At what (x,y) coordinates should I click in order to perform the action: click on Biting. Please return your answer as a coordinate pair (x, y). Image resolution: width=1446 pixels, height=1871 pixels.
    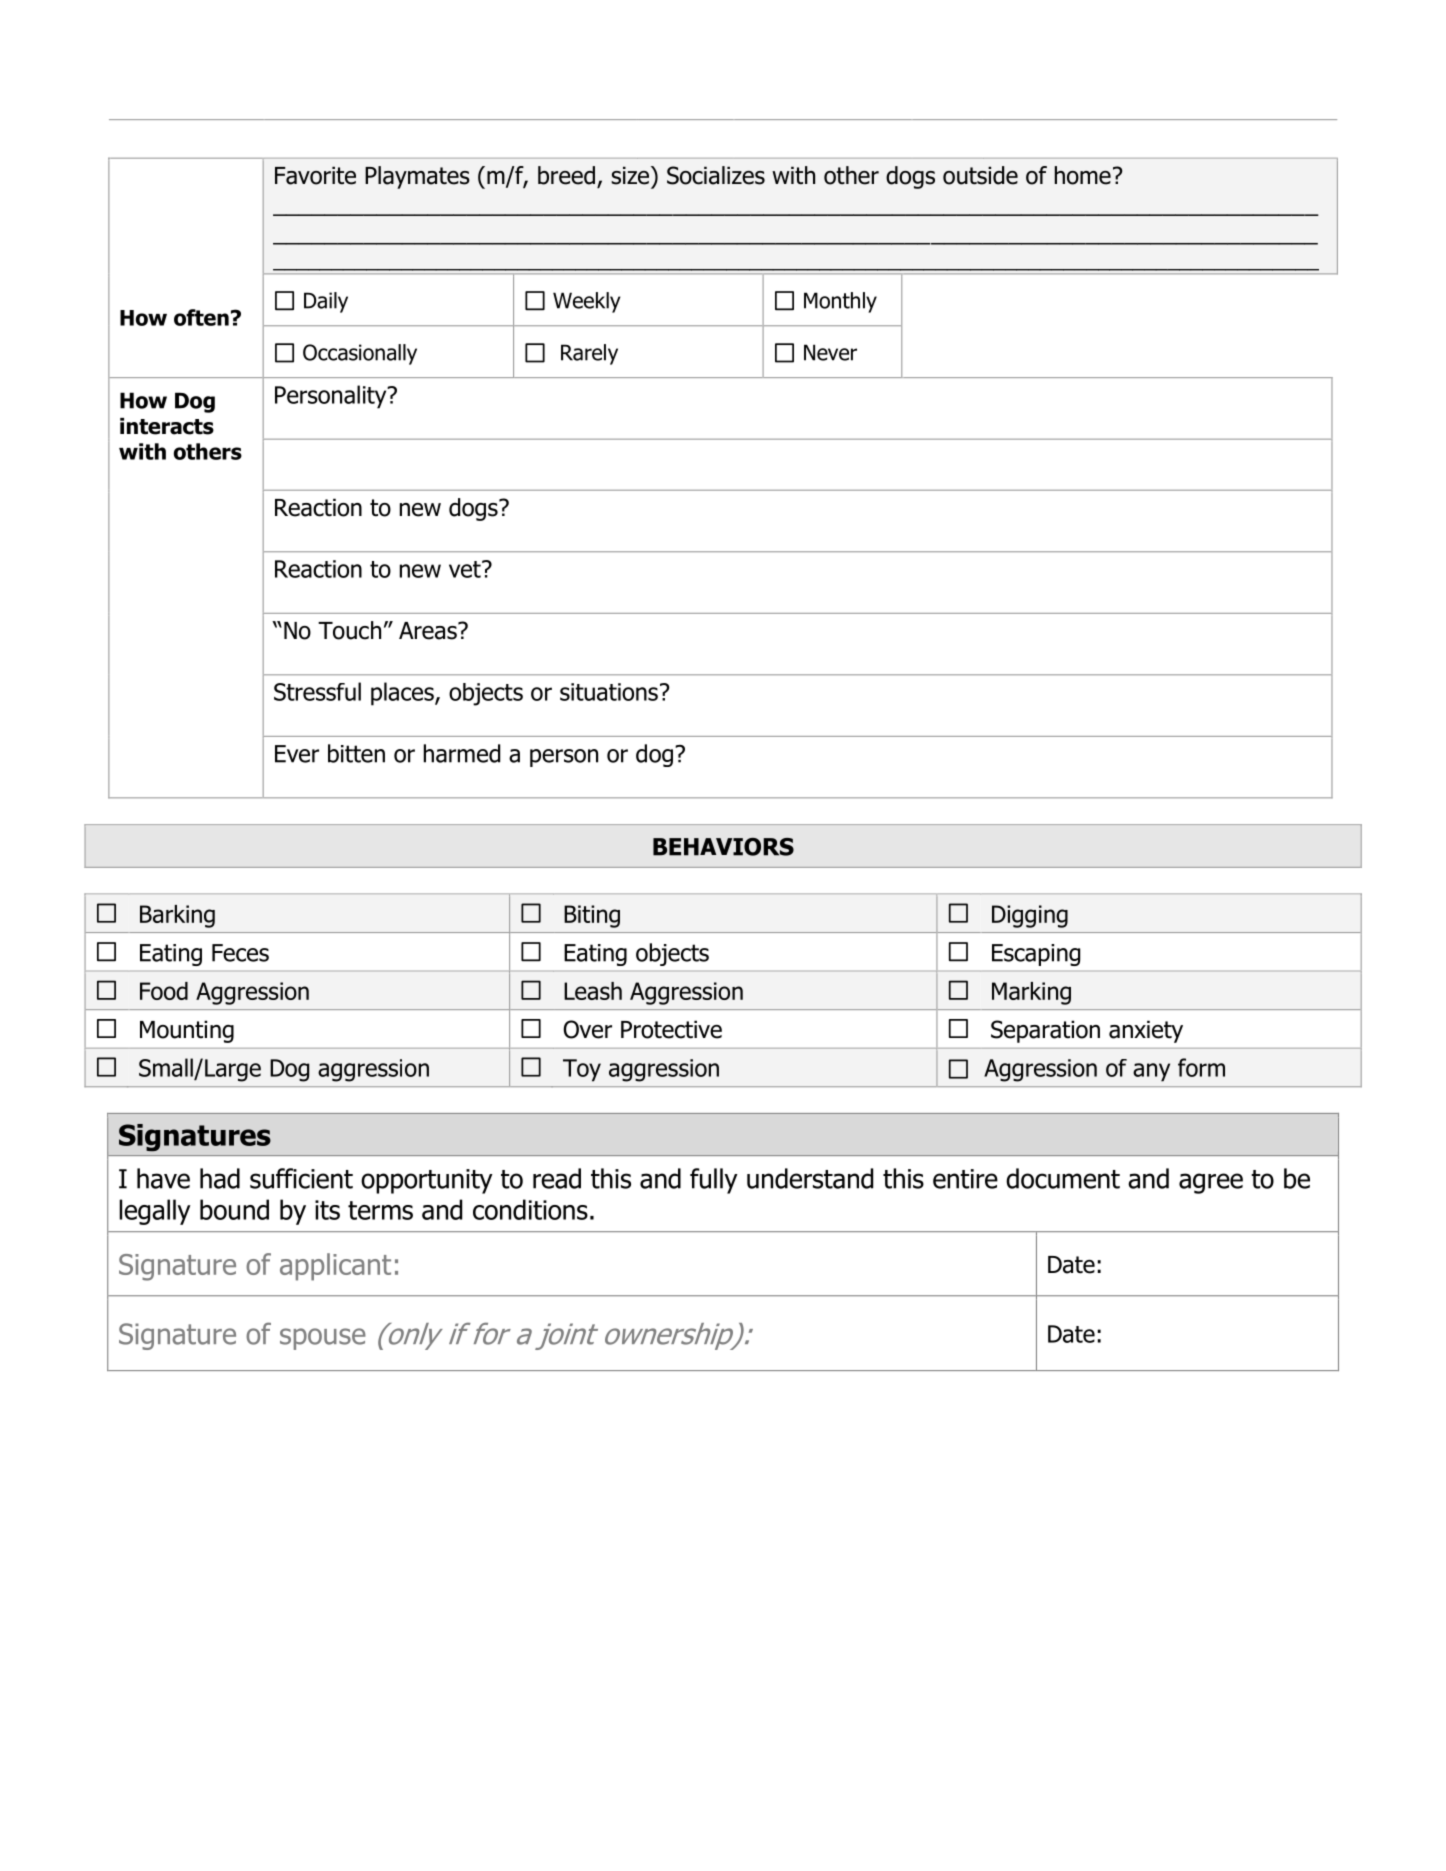
    Looking at the image, I should click on (592, 916).
